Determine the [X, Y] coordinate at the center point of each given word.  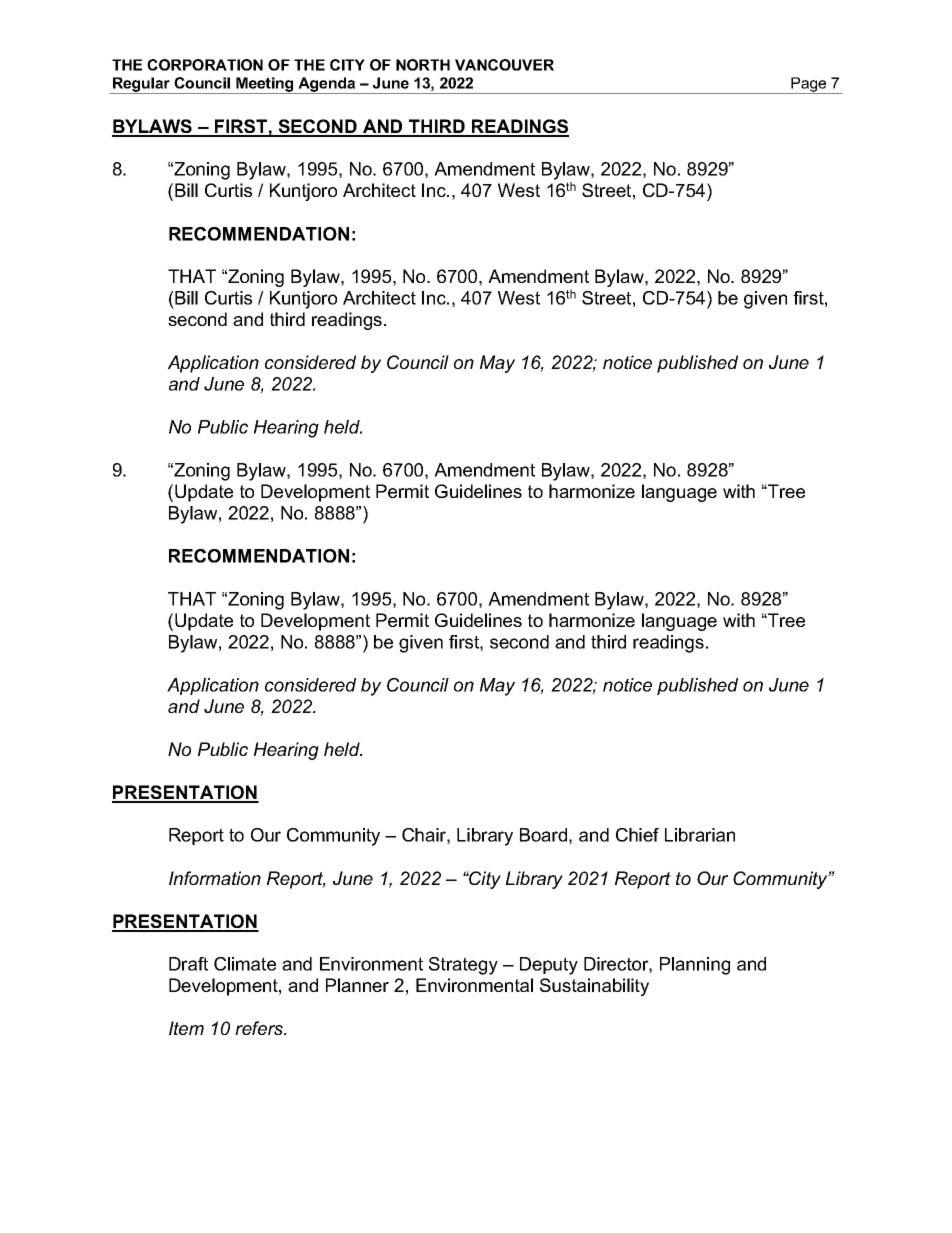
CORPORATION [205, 65]
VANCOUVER [504, 65]
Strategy [463, 966]
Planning [695, 966]
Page [809, 85]
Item [186, 1028]
